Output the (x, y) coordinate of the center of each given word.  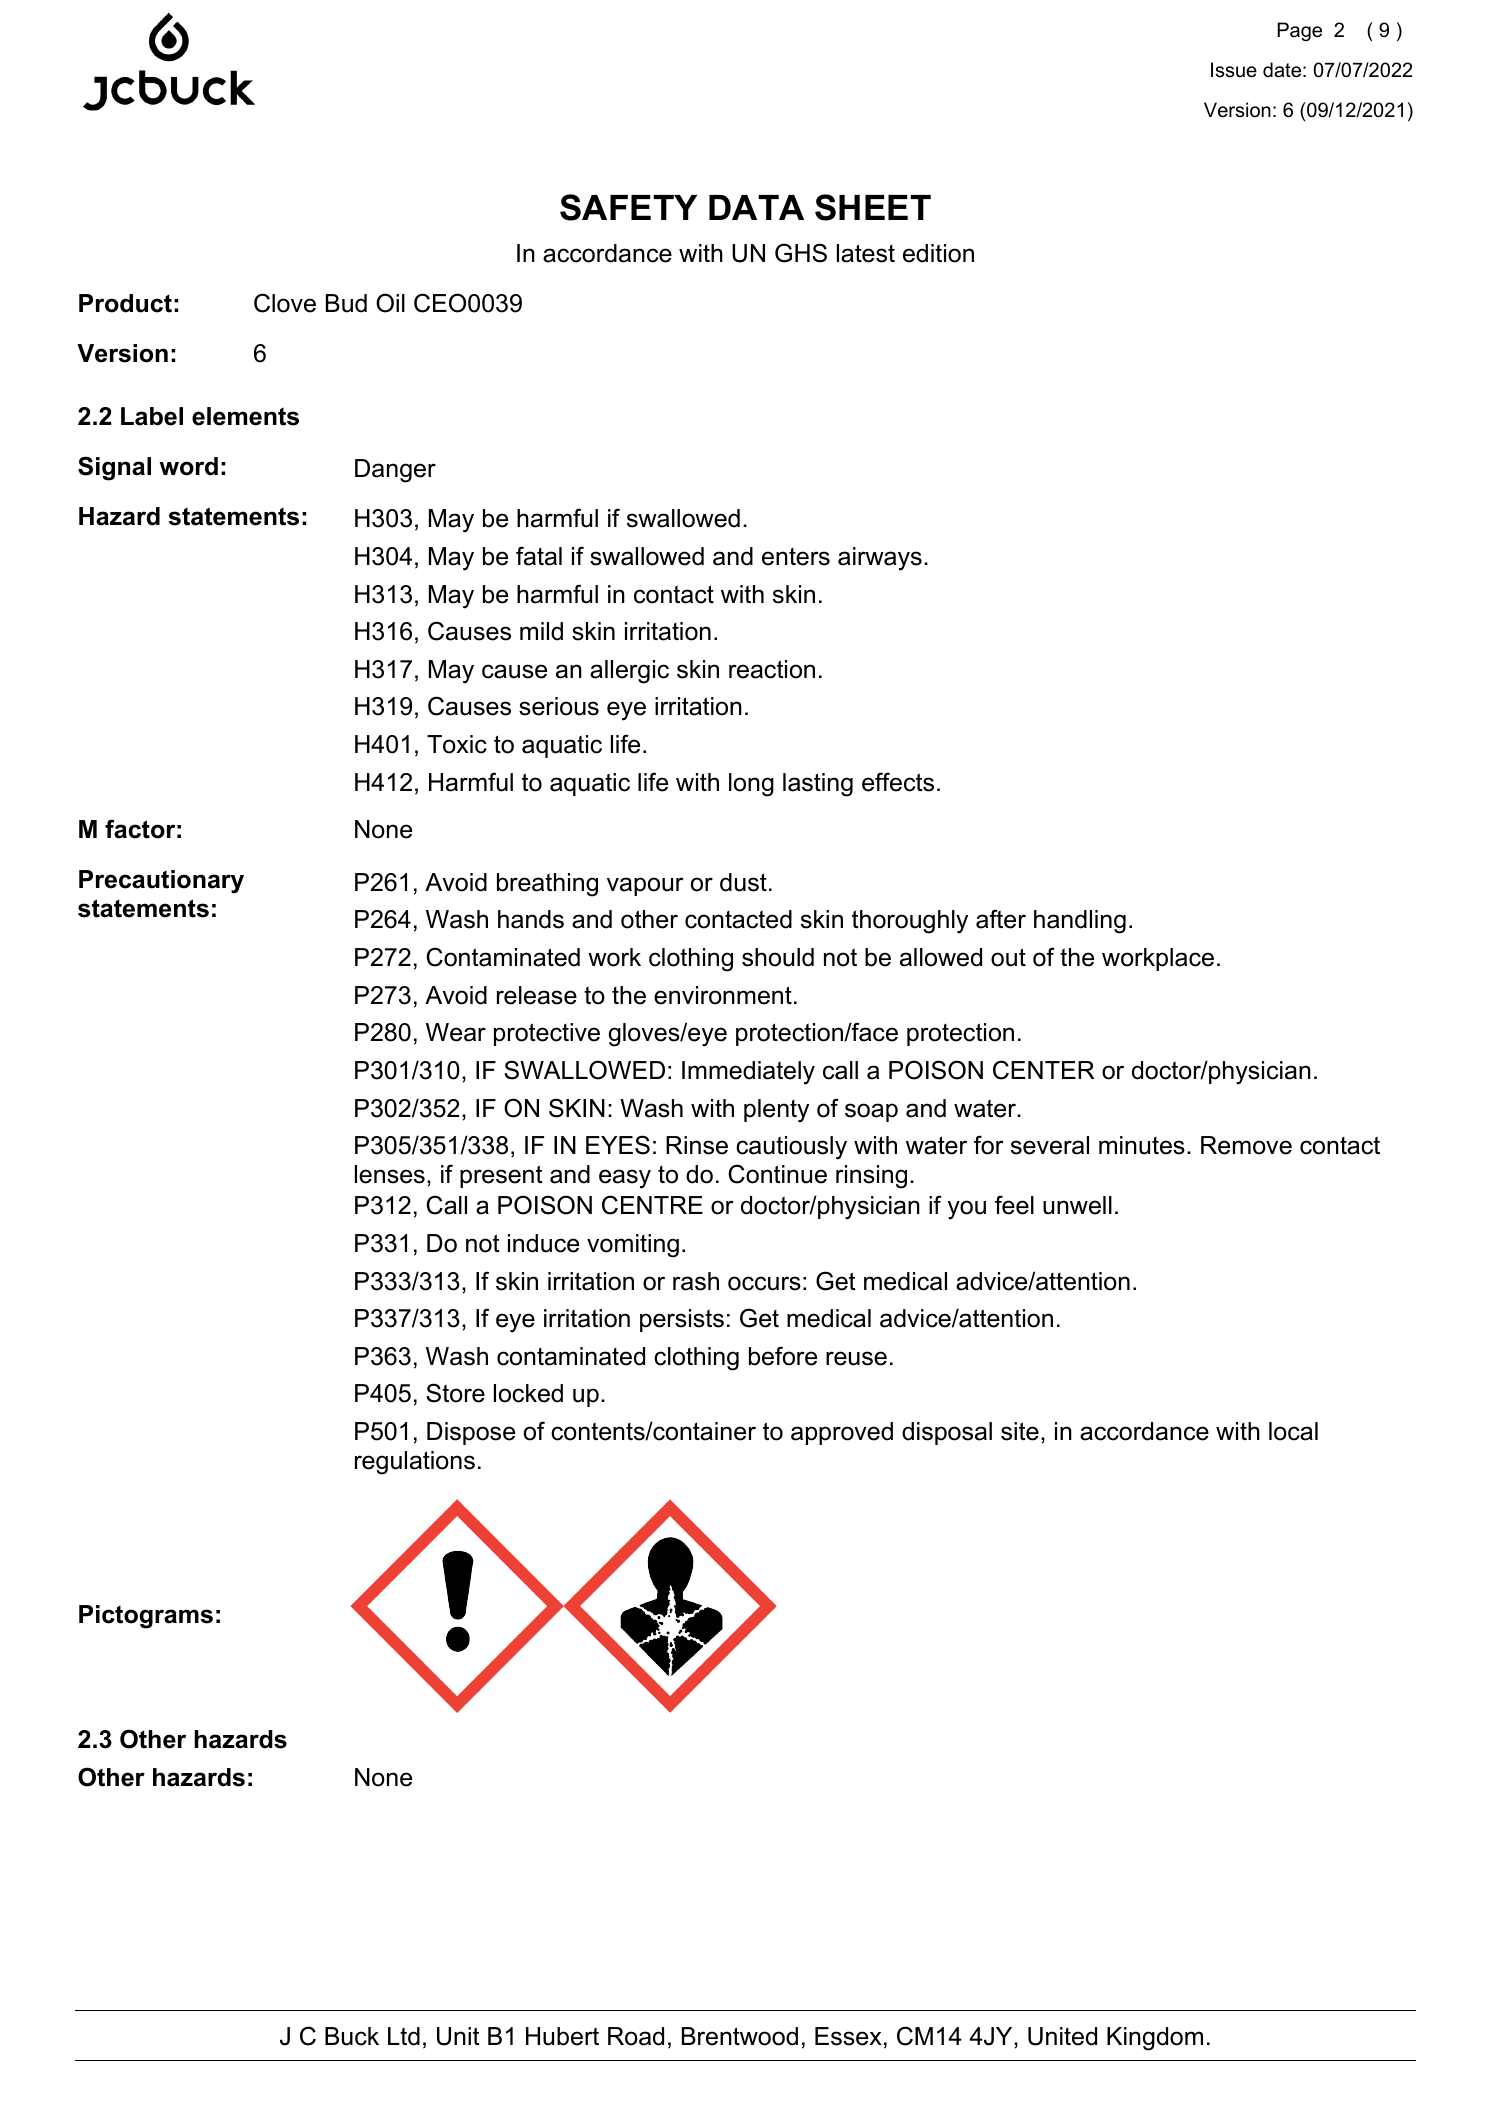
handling (1080, 922)
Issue (1234, 70)
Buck (352, 2036)
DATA (756, 207)
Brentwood (740, 2036)
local (1293, 1431)
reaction (772, 669)
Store (455, 1393)
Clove (285, 303)
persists (682, 1320)
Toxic (457, 744)
